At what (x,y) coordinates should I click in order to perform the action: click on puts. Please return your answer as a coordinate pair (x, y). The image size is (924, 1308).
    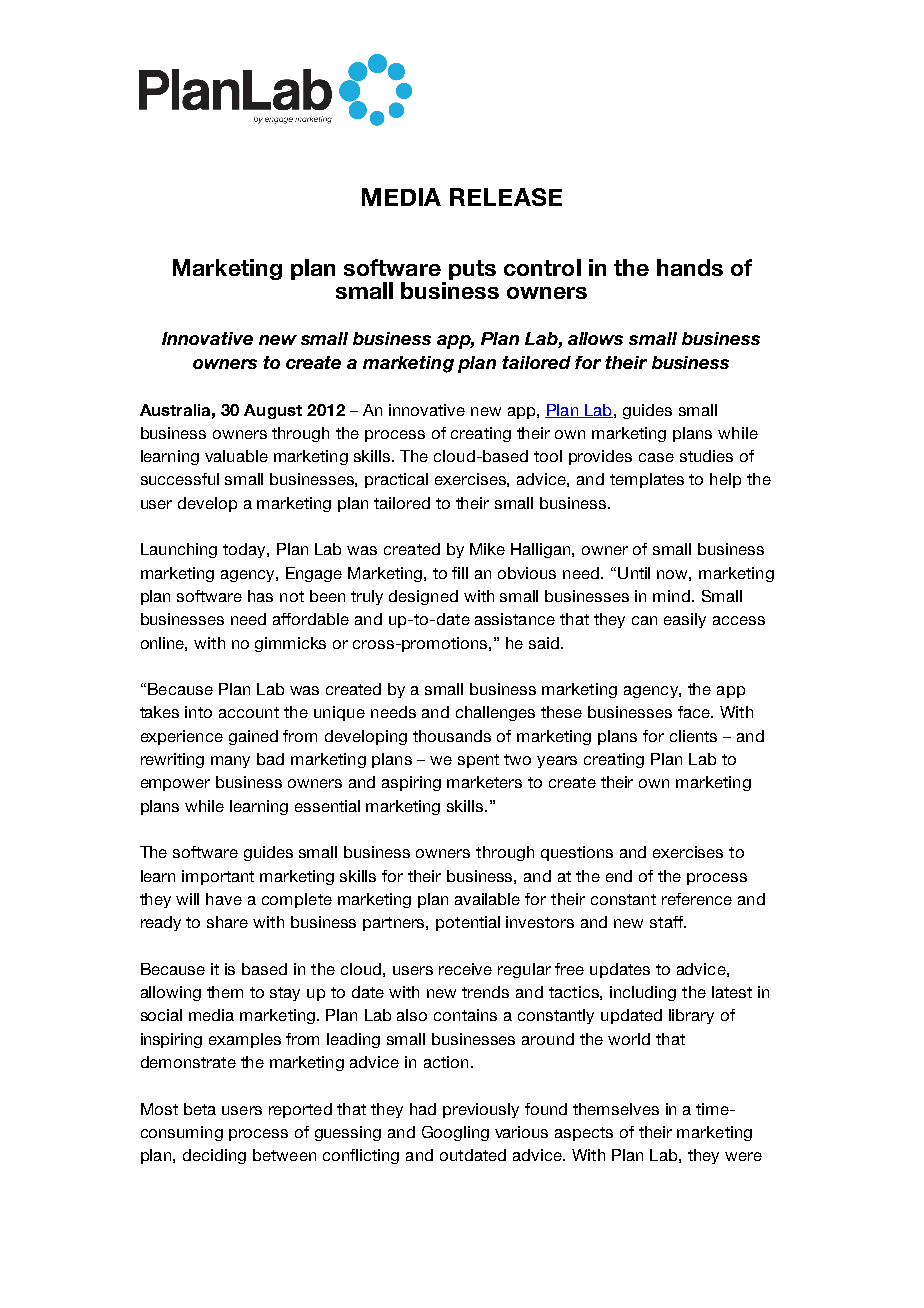
    Looking at the image, I should click on (472, 270).
